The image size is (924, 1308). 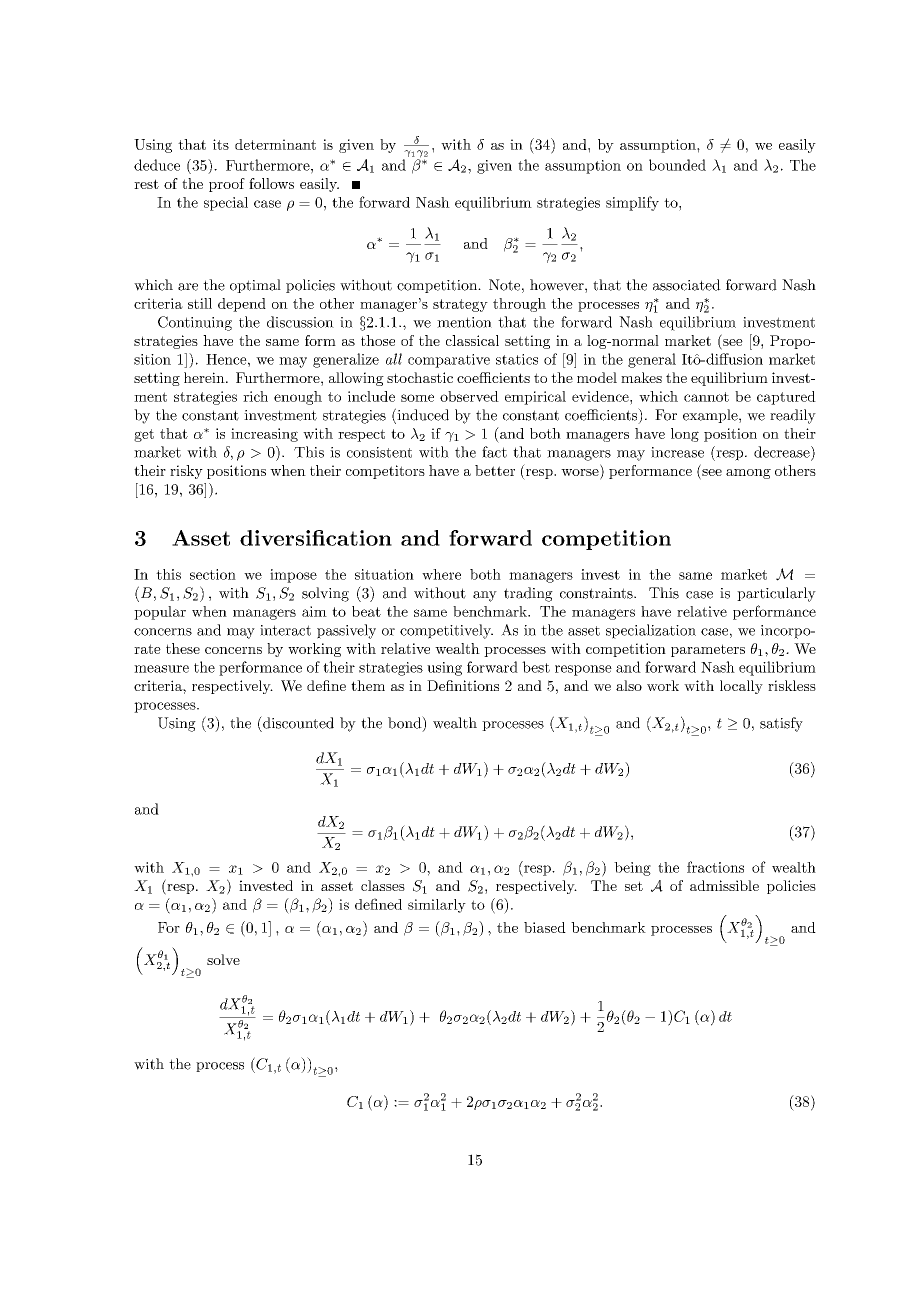 What do you see at coordinates (405, 722) in the image?
I see `bond` at bounding box center [405, 722].
